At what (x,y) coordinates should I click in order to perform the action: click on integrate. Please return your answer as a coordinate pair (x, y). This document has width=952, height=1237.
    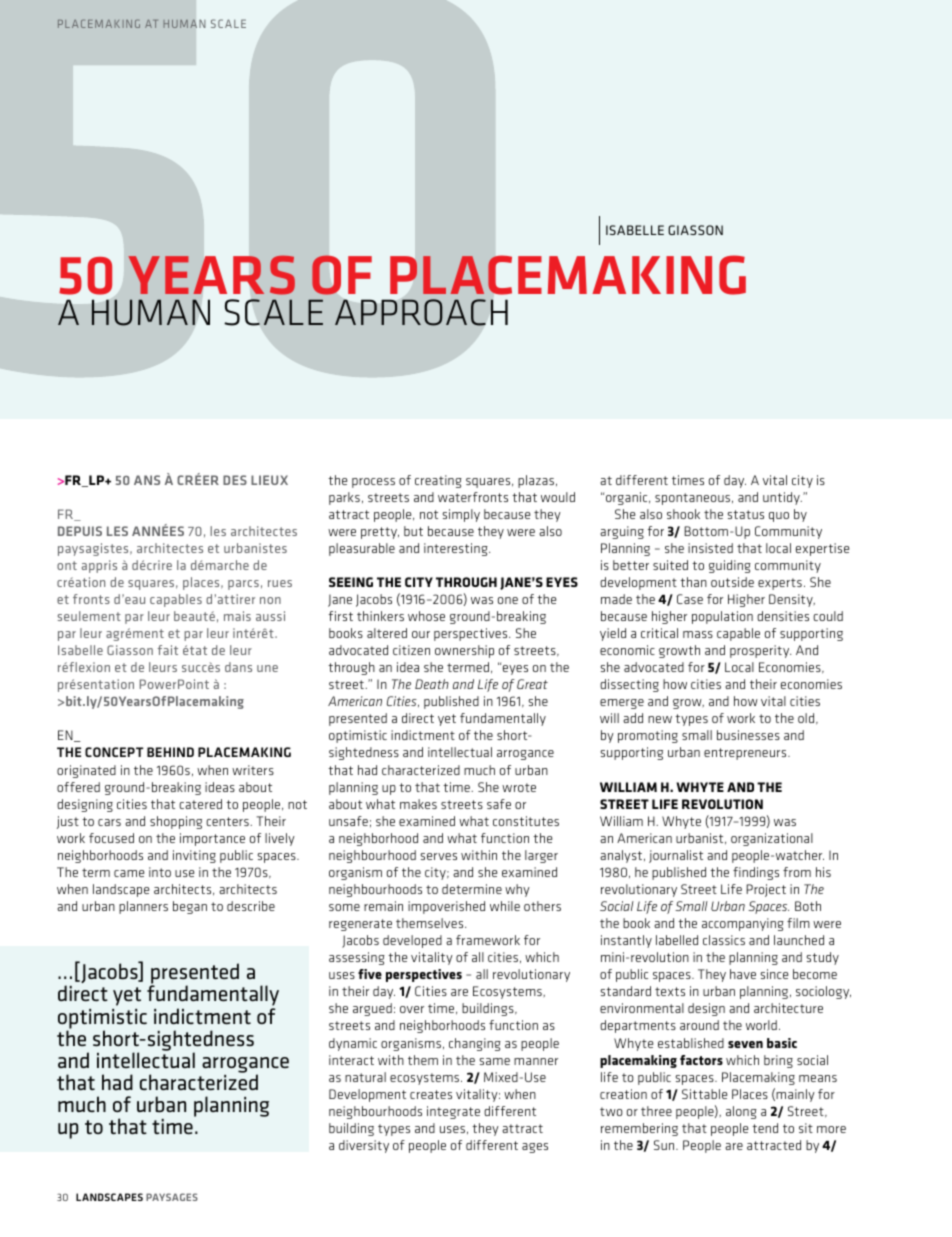
    Looking at the image, I should click on (453, 1112).
